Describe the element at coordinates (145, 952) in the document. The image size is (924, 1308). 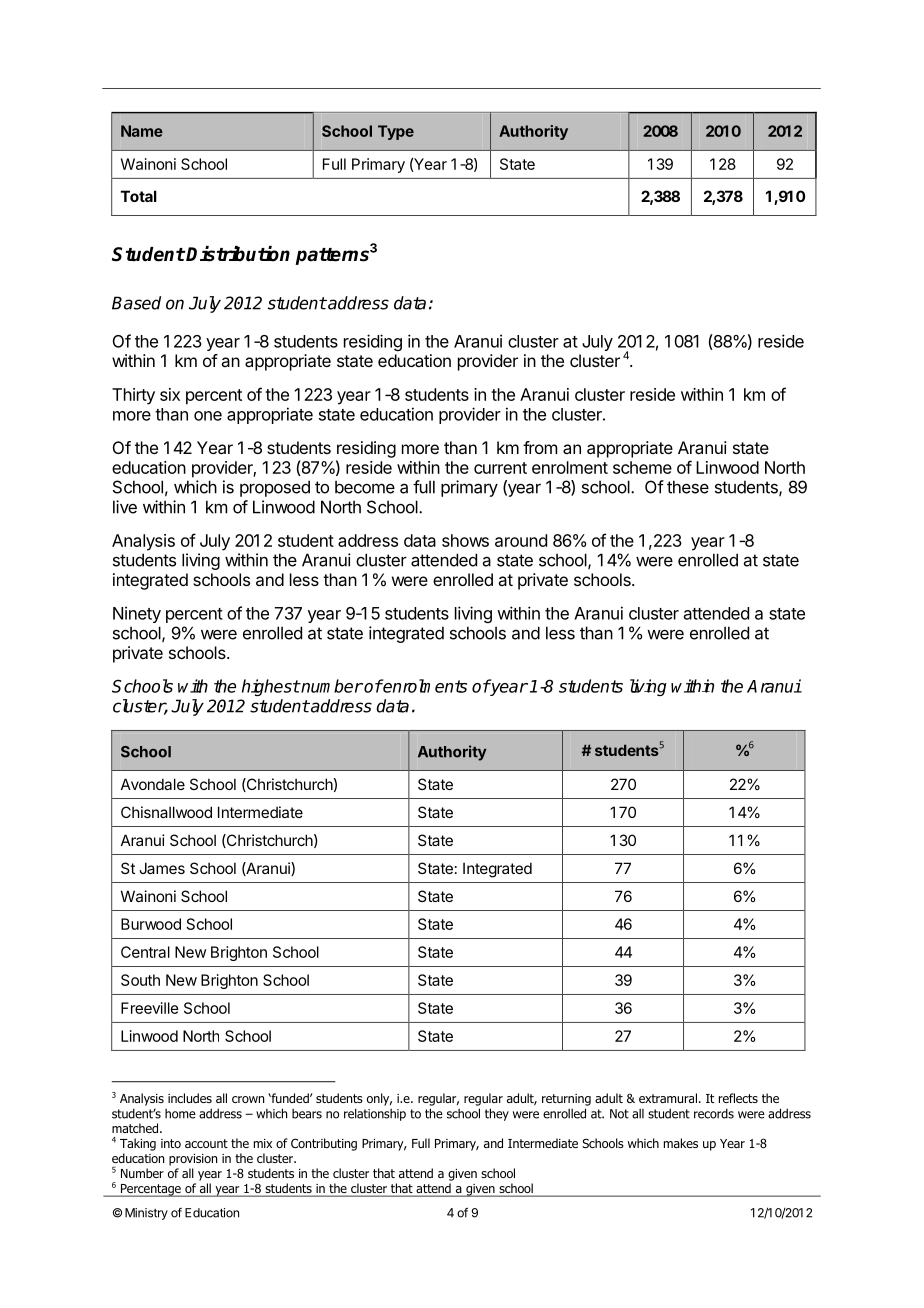
I see `Central` at that location.
